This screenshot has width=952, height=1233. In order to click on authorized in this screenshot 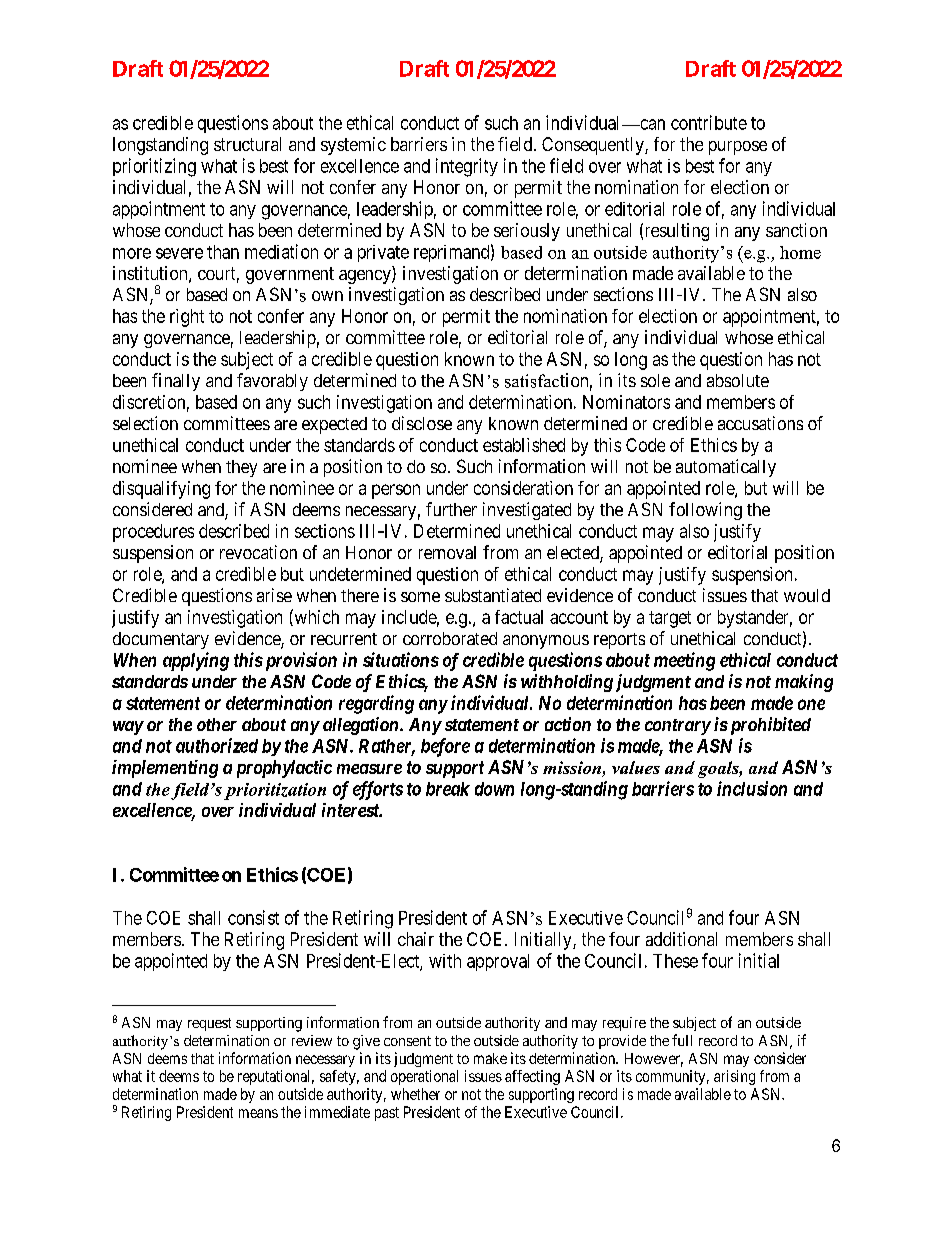, I will do `click(217, 745)`.
